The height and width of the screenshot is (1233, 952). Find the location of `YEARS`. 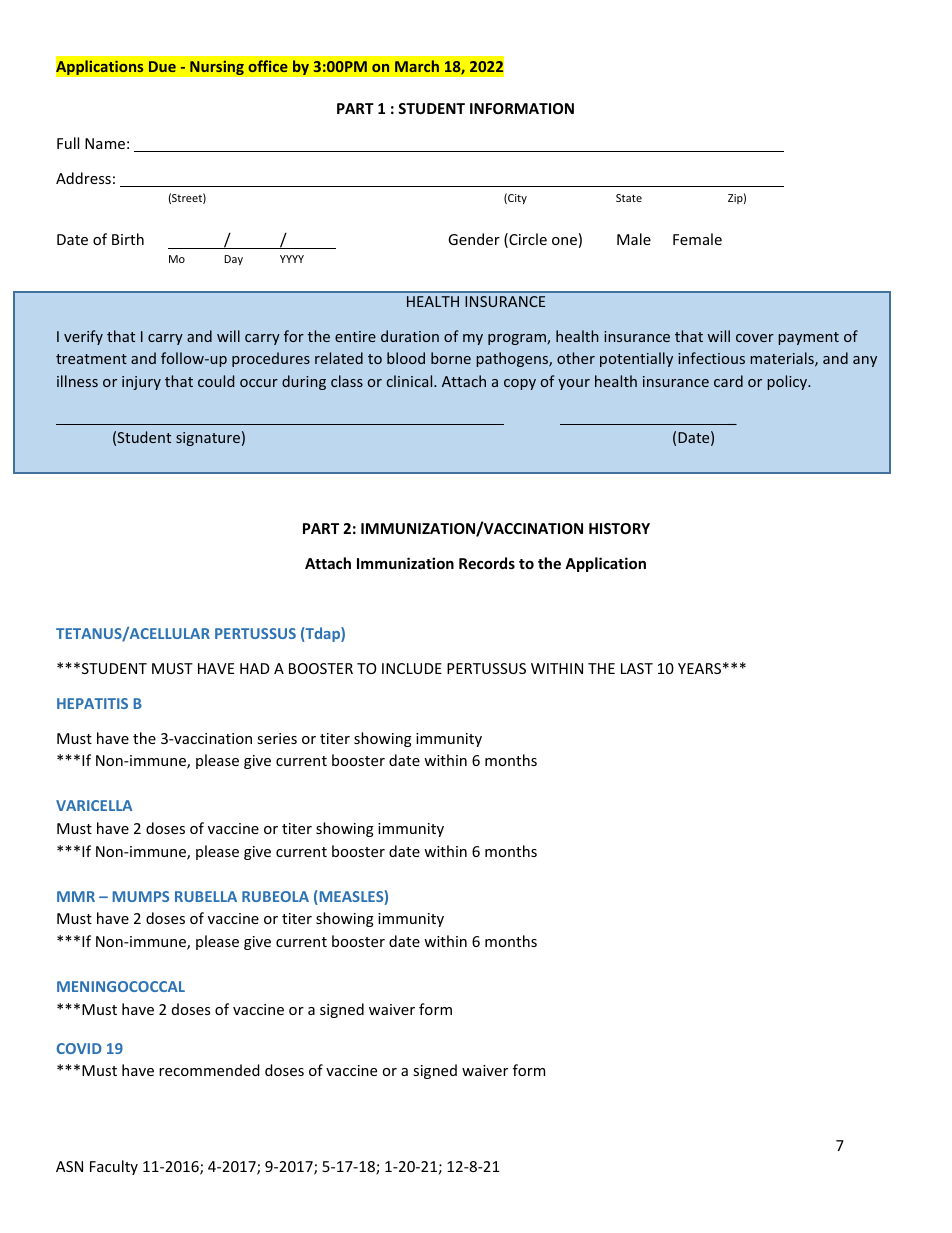

YEARS is located at coordinates (699, 668).
